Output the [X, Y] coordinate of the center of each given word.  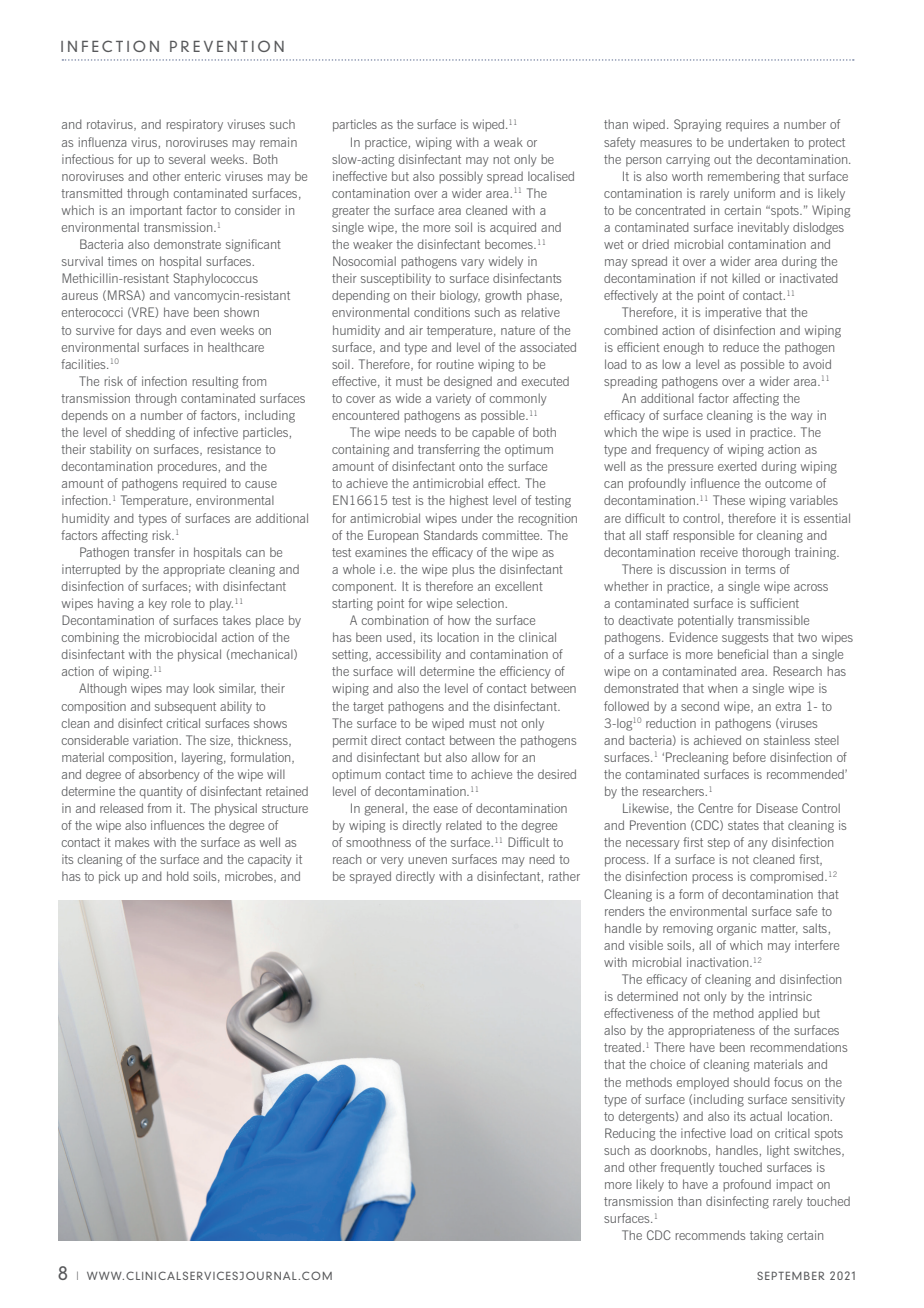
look [204, 688]
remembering [744, 177]
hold [178, 876]
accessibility [408, 655]
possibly [461, 177]
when [722, 688]
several [187, 159]
